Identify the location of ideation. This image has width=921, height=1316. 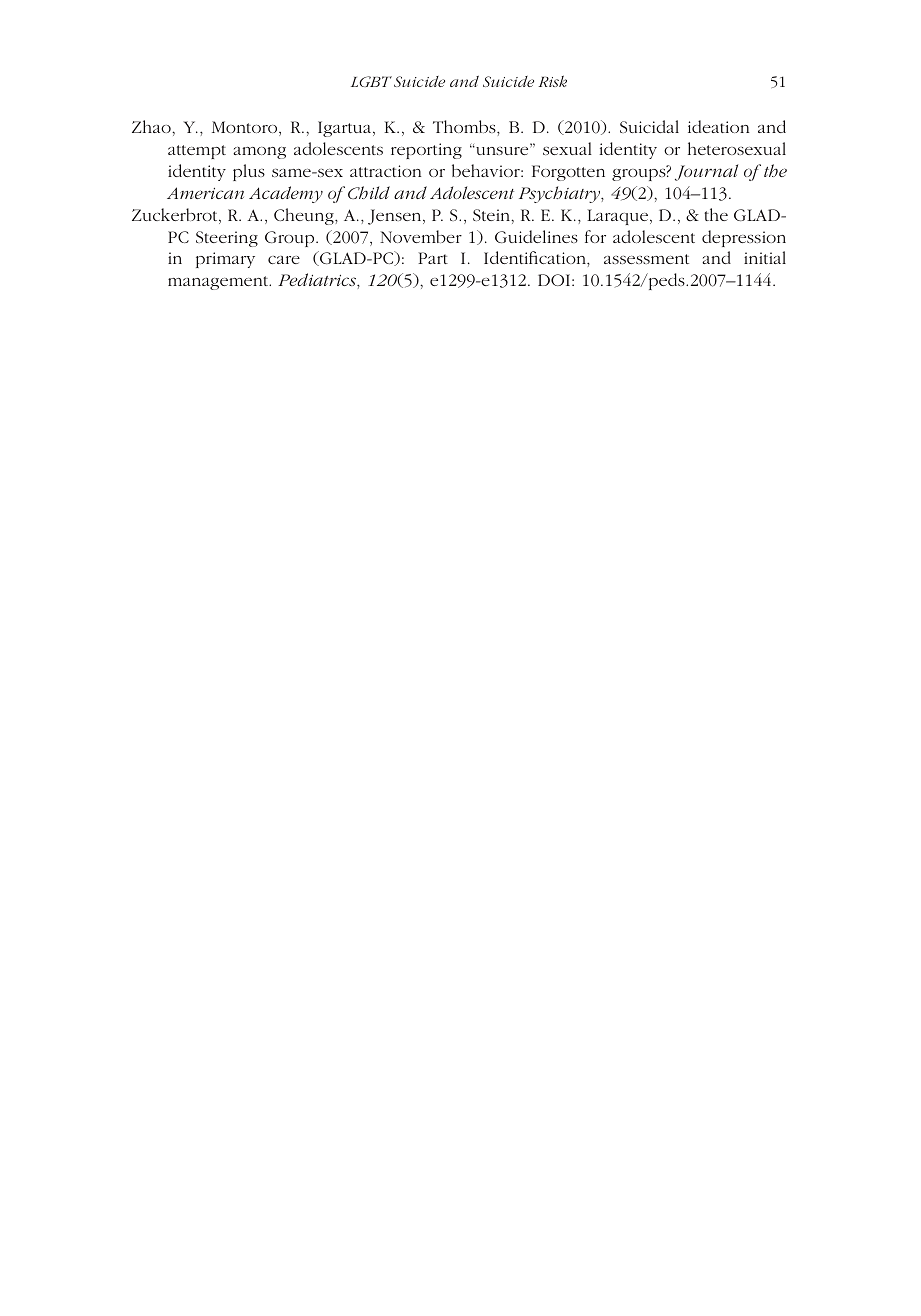
(718, 126).
